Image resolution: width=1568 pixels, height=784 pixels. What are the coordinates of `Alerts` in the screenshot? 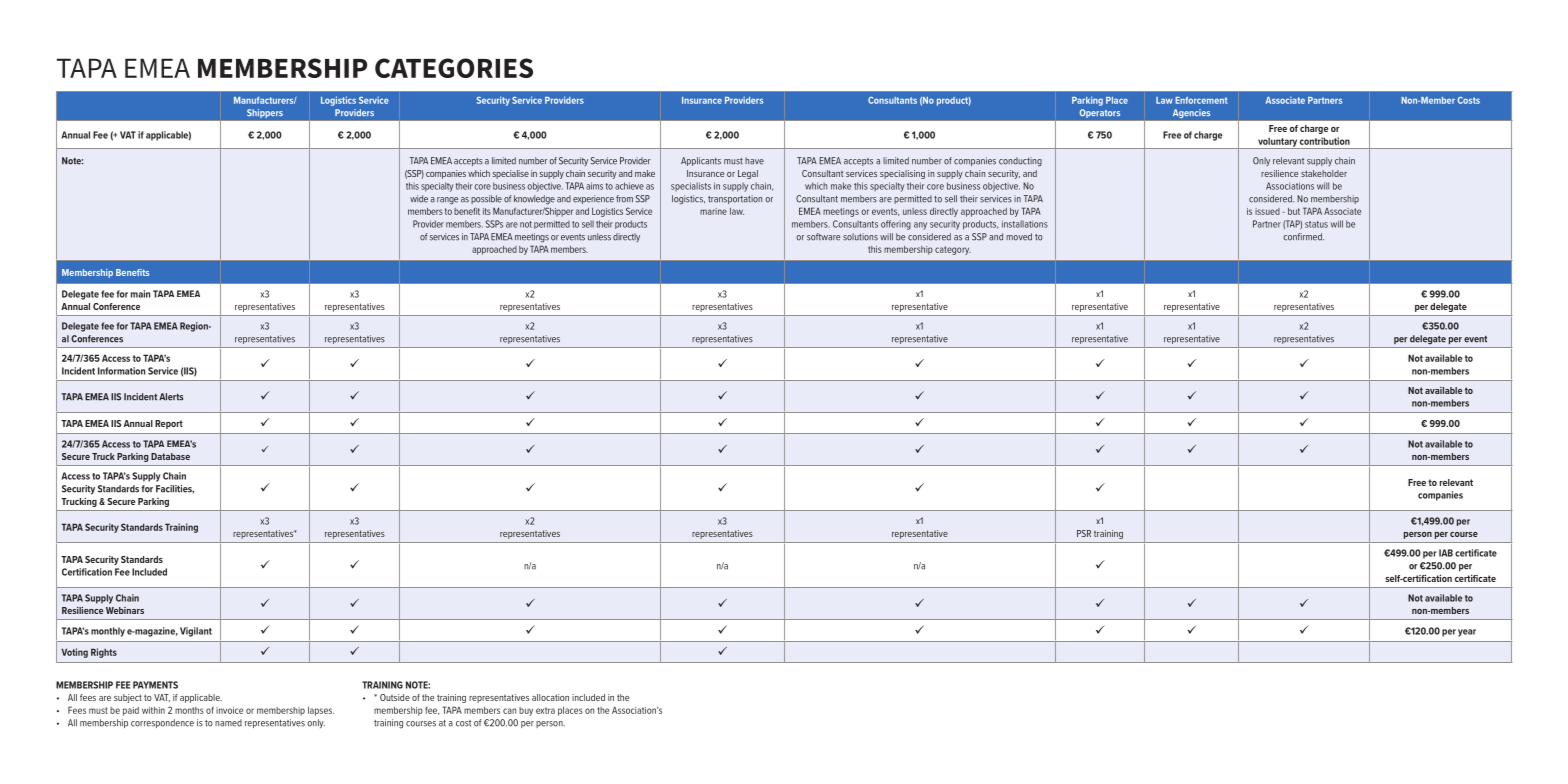 It's located at (171, 397).
